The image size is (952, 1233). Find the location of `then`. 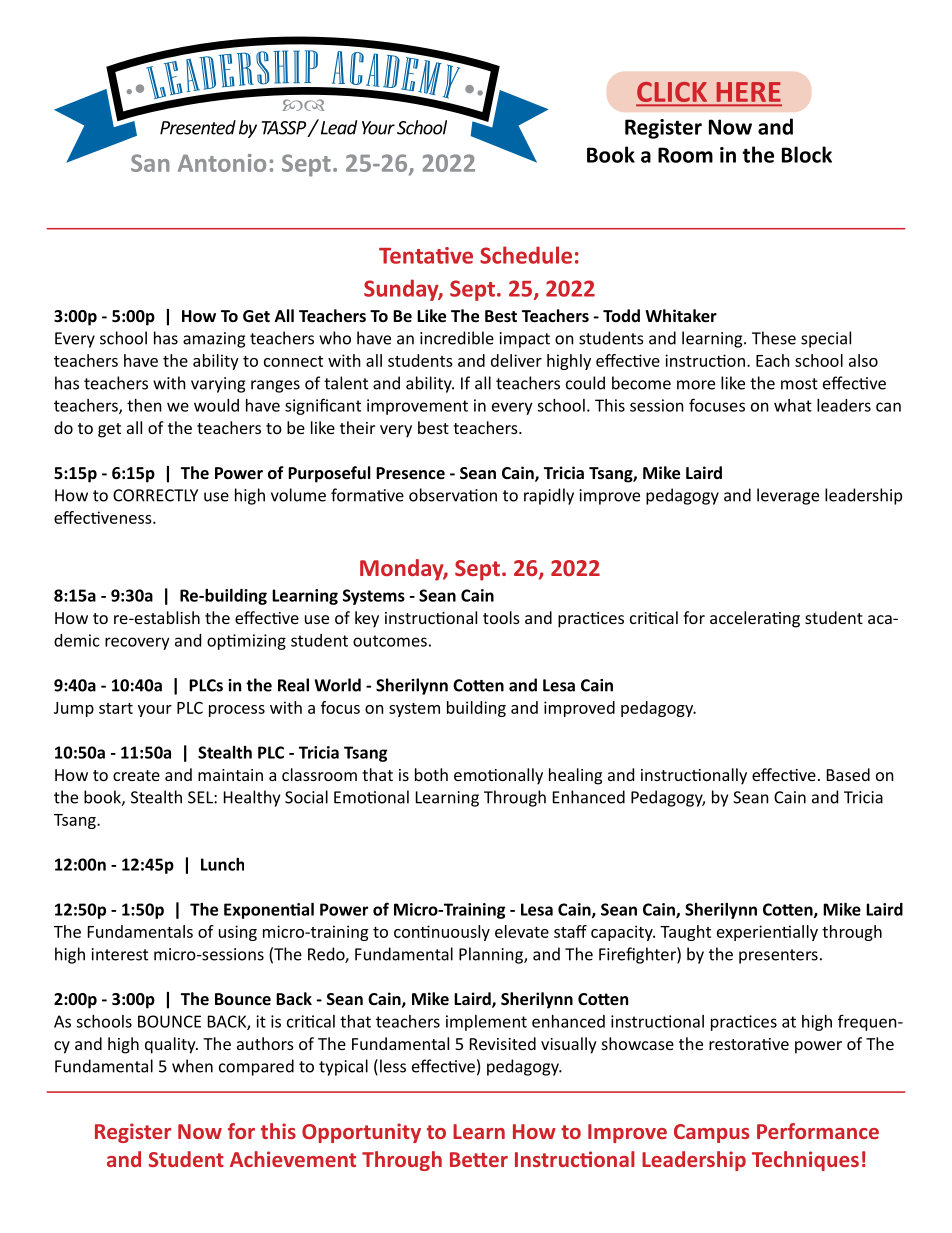

then is located at coordinates (144, 405).
